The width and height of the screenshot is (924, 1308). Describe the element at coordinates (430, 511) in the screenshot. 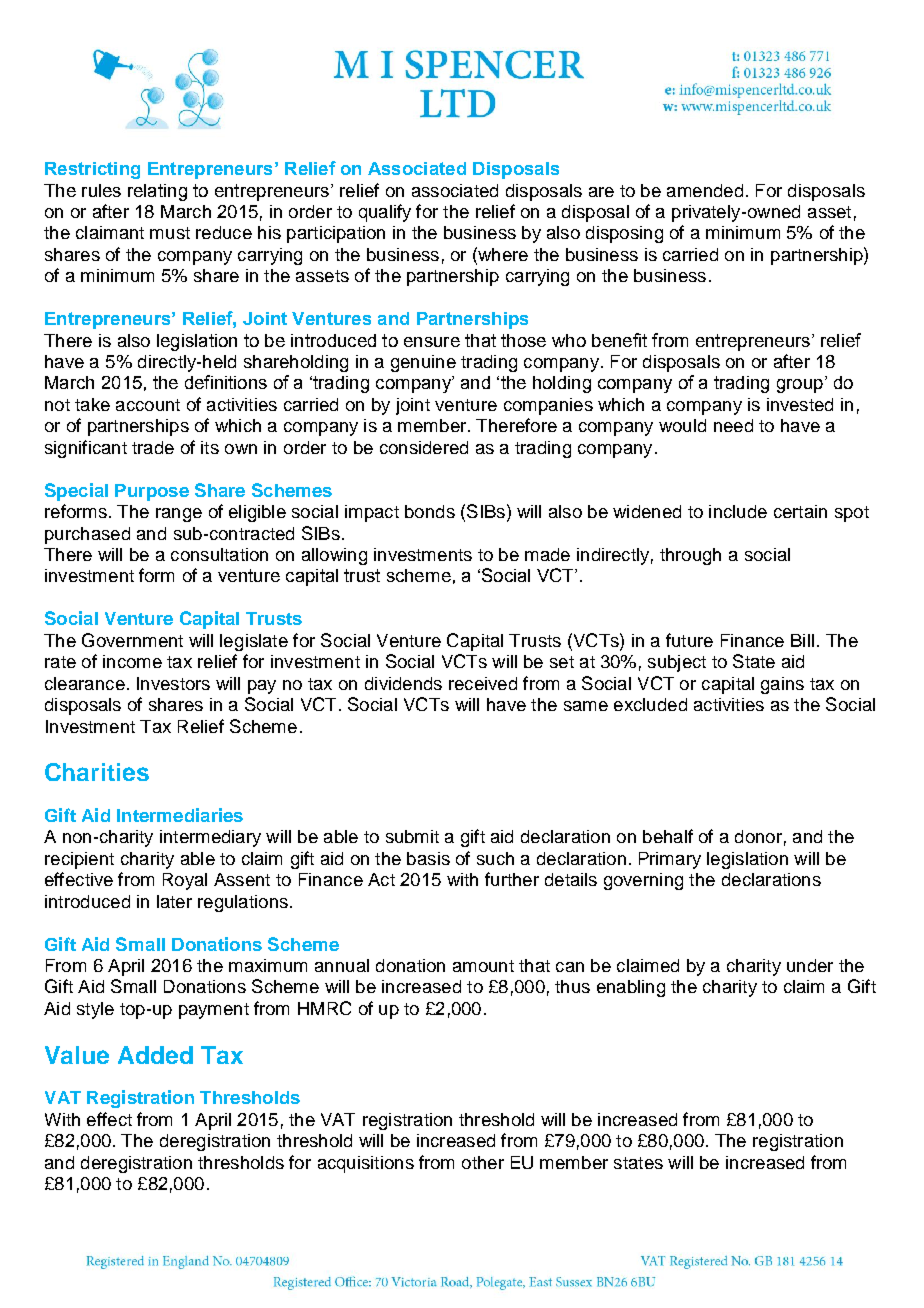

I see `bonds` at that location.
